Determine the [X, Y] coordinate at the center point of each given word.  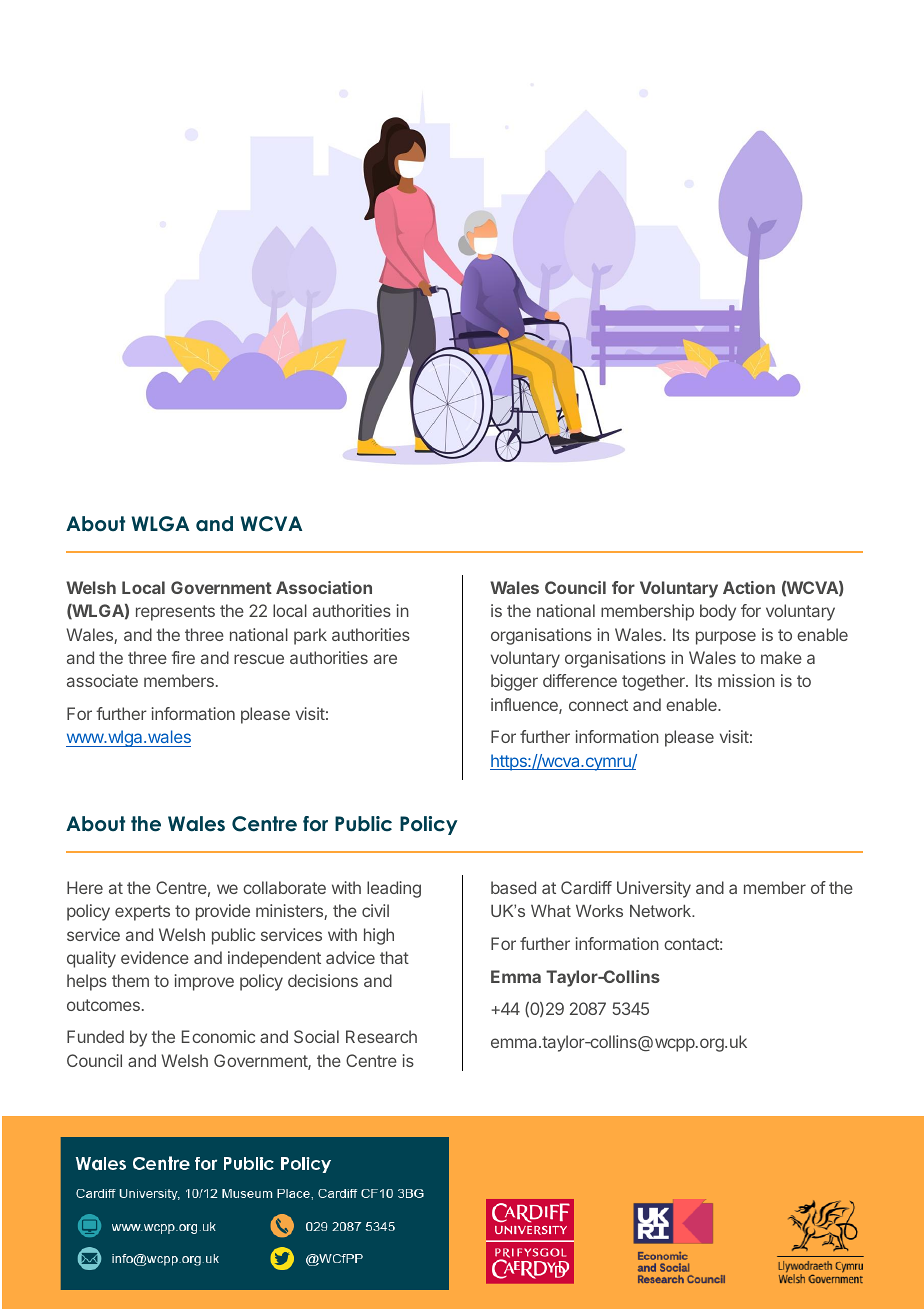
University [654, 889]
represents [175, 613]
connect [598, 705]
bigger [514, 682]
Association [324, 587]
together [654, 682]
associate [102, 680]
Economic [218, 1036]
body [718, 612]
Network [662, 910]
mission [746, 680]
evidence [155, 957]
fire [183, 657]
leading [394, 889]
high [379, 936]
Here [85, 887]
